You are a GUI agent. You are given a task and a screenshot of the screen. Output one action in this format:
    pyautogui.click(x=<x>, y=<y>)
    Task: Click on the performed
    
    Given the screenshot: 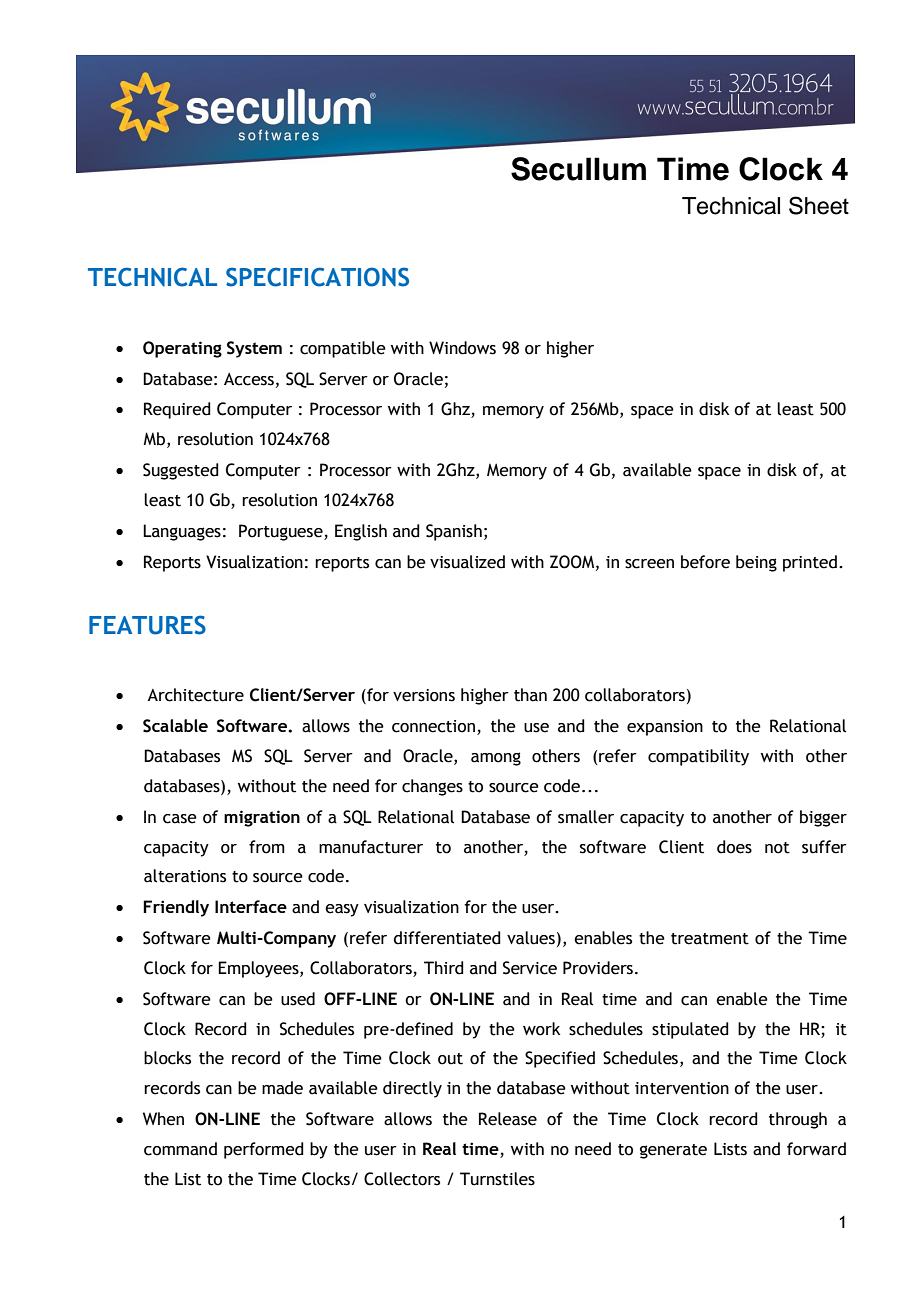 What is the action you would take?
    pyautogui.click(x=264, y=1150)
